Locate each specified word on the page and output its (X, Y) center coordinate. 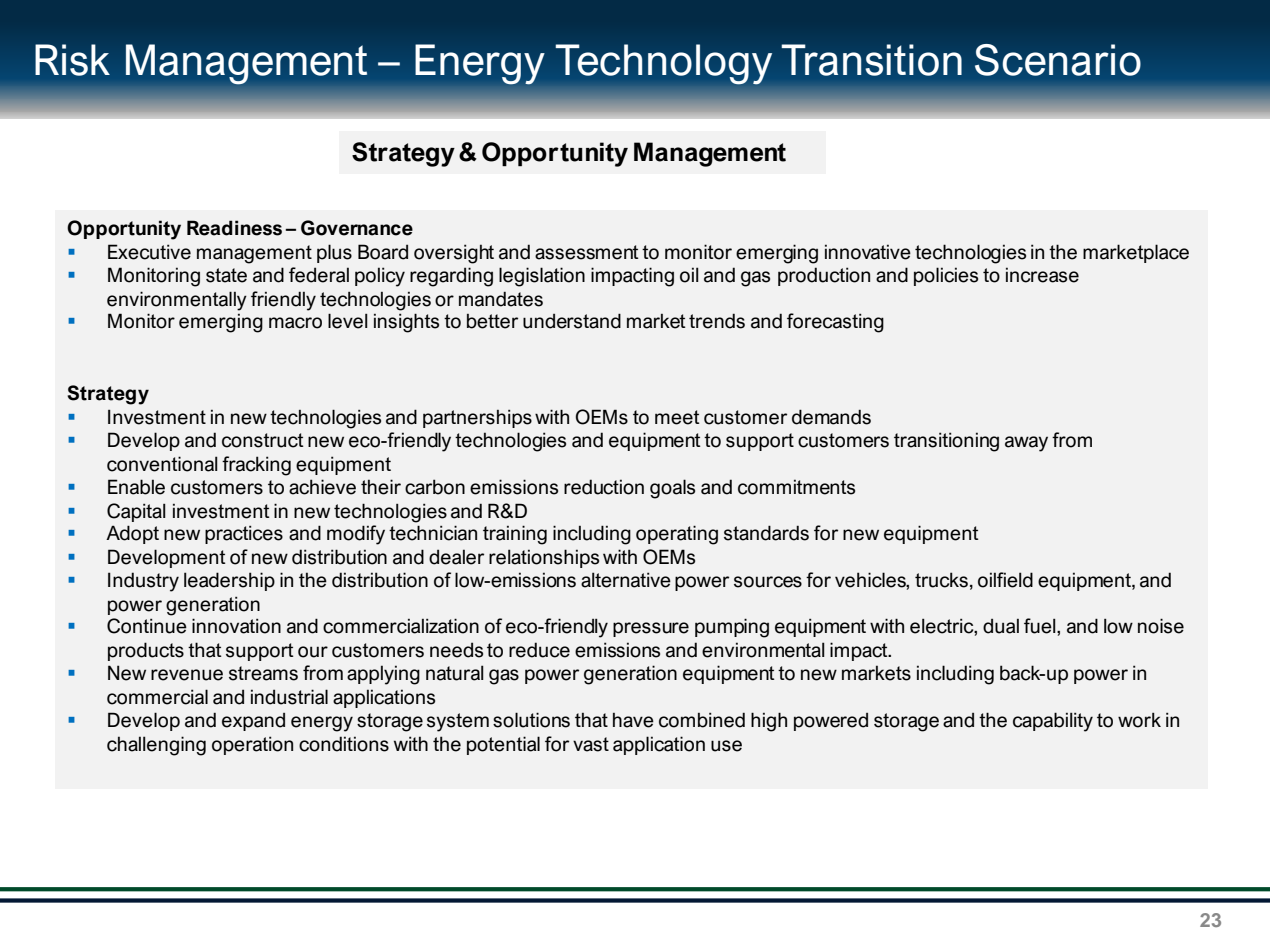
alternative (626, 580)
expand (253, 722)
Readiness (234, 228)
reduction (604, 487)
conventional (162, 464)
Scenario (1058, 60)
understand (572, 321)
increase (1042, 275)
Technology (664, 64)
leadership (229, 581)
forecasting (835, 323)
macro (295, 323)
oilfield (1005, 580)
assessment (587, 252)
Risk (72, 60)
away (1026, 444)
